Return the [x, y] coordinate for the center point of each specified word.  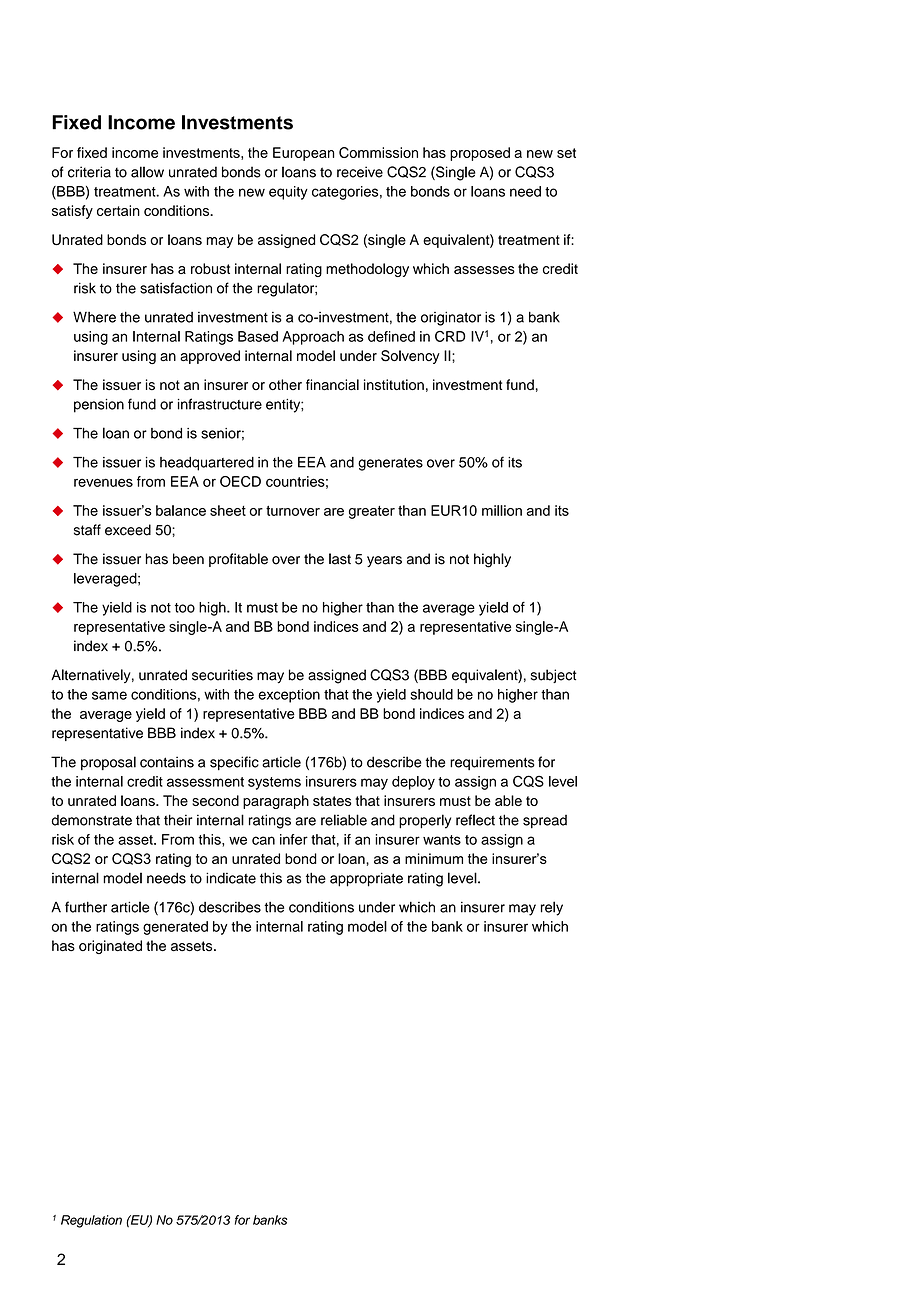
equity [288, 193]
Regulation [91, 1221]
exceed [128, 530]
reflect [475, 820]
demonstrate [92, 820]
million [502, 510]
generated [175, 928]
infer [294, 839]
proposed [480, 154]
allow [147, 172]
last [340, 559]
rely [552, 908]
